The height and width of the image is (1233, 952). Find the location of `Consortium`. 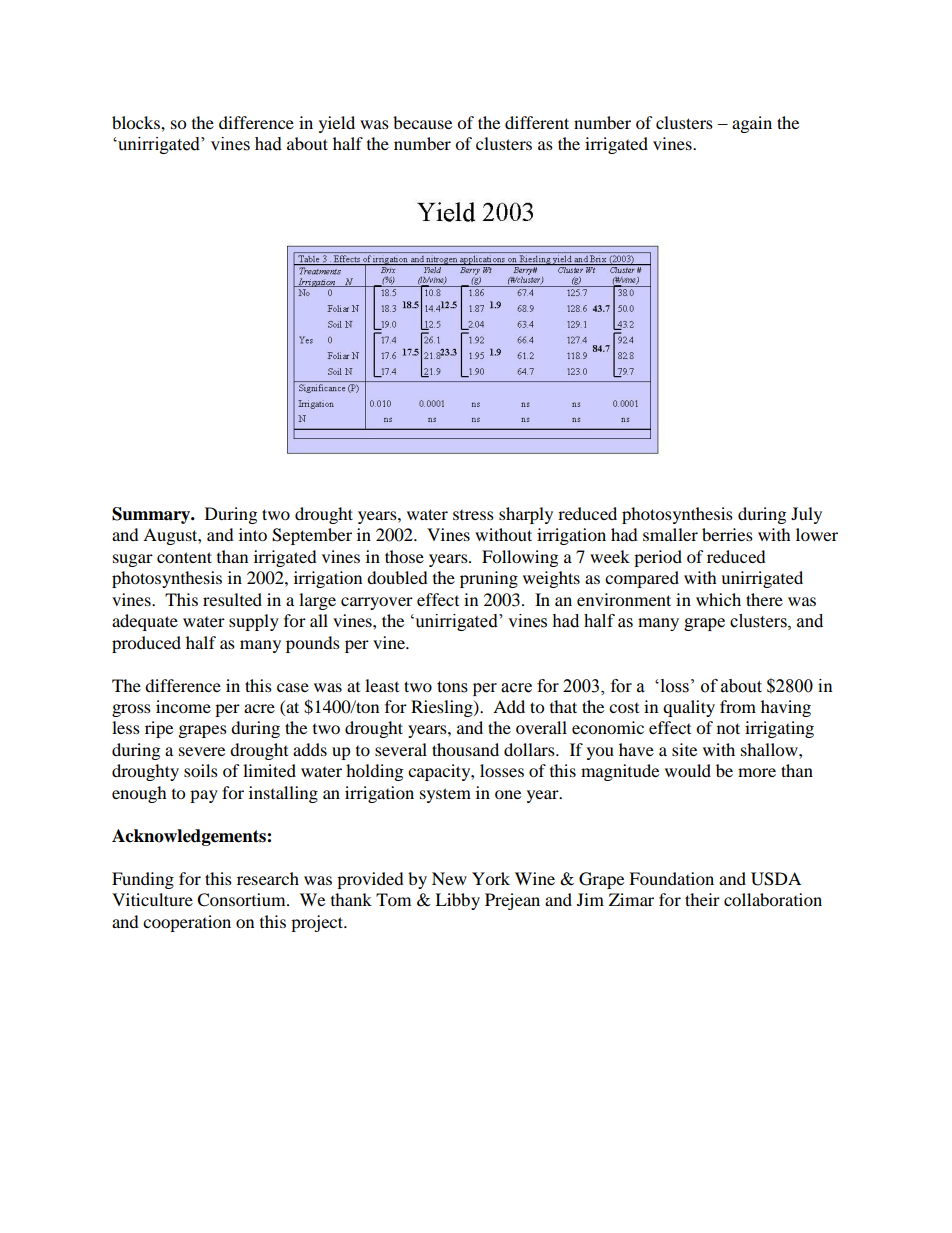

Consortium is located at coordinates (242, 900).
